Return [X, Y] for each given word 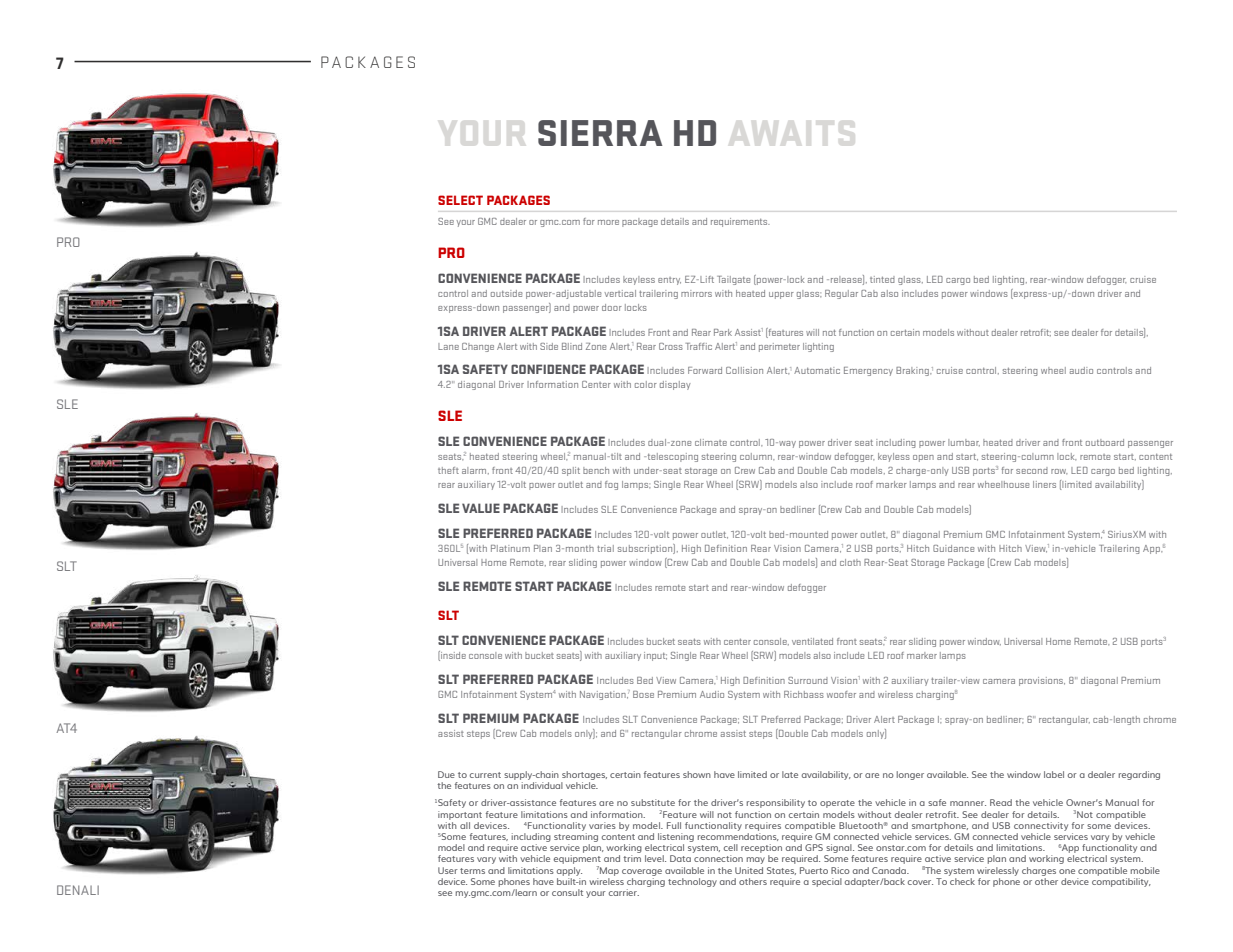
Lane [448, 346]
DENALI [78, 890]
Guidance [954, 548]
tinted [882, 279]
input [655, 656]
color [646, 384]
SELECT [460, 200]
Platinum [510, 548]
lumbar [964, 442]
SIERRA [600, 133]
